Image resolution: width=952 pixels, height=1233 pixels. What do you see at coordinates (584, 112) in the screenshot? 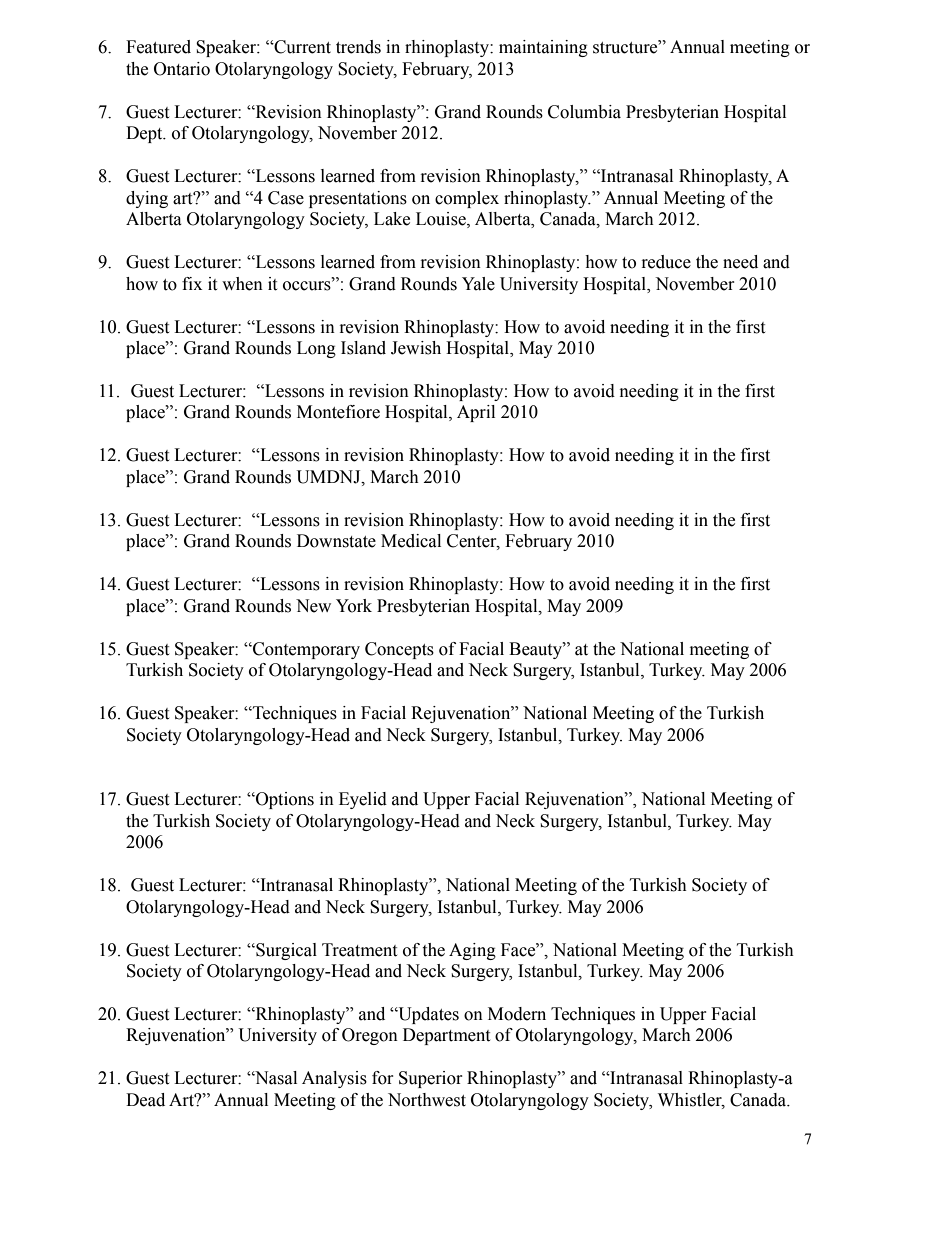
I see `Columbia` at bounding box center [584, 112].
